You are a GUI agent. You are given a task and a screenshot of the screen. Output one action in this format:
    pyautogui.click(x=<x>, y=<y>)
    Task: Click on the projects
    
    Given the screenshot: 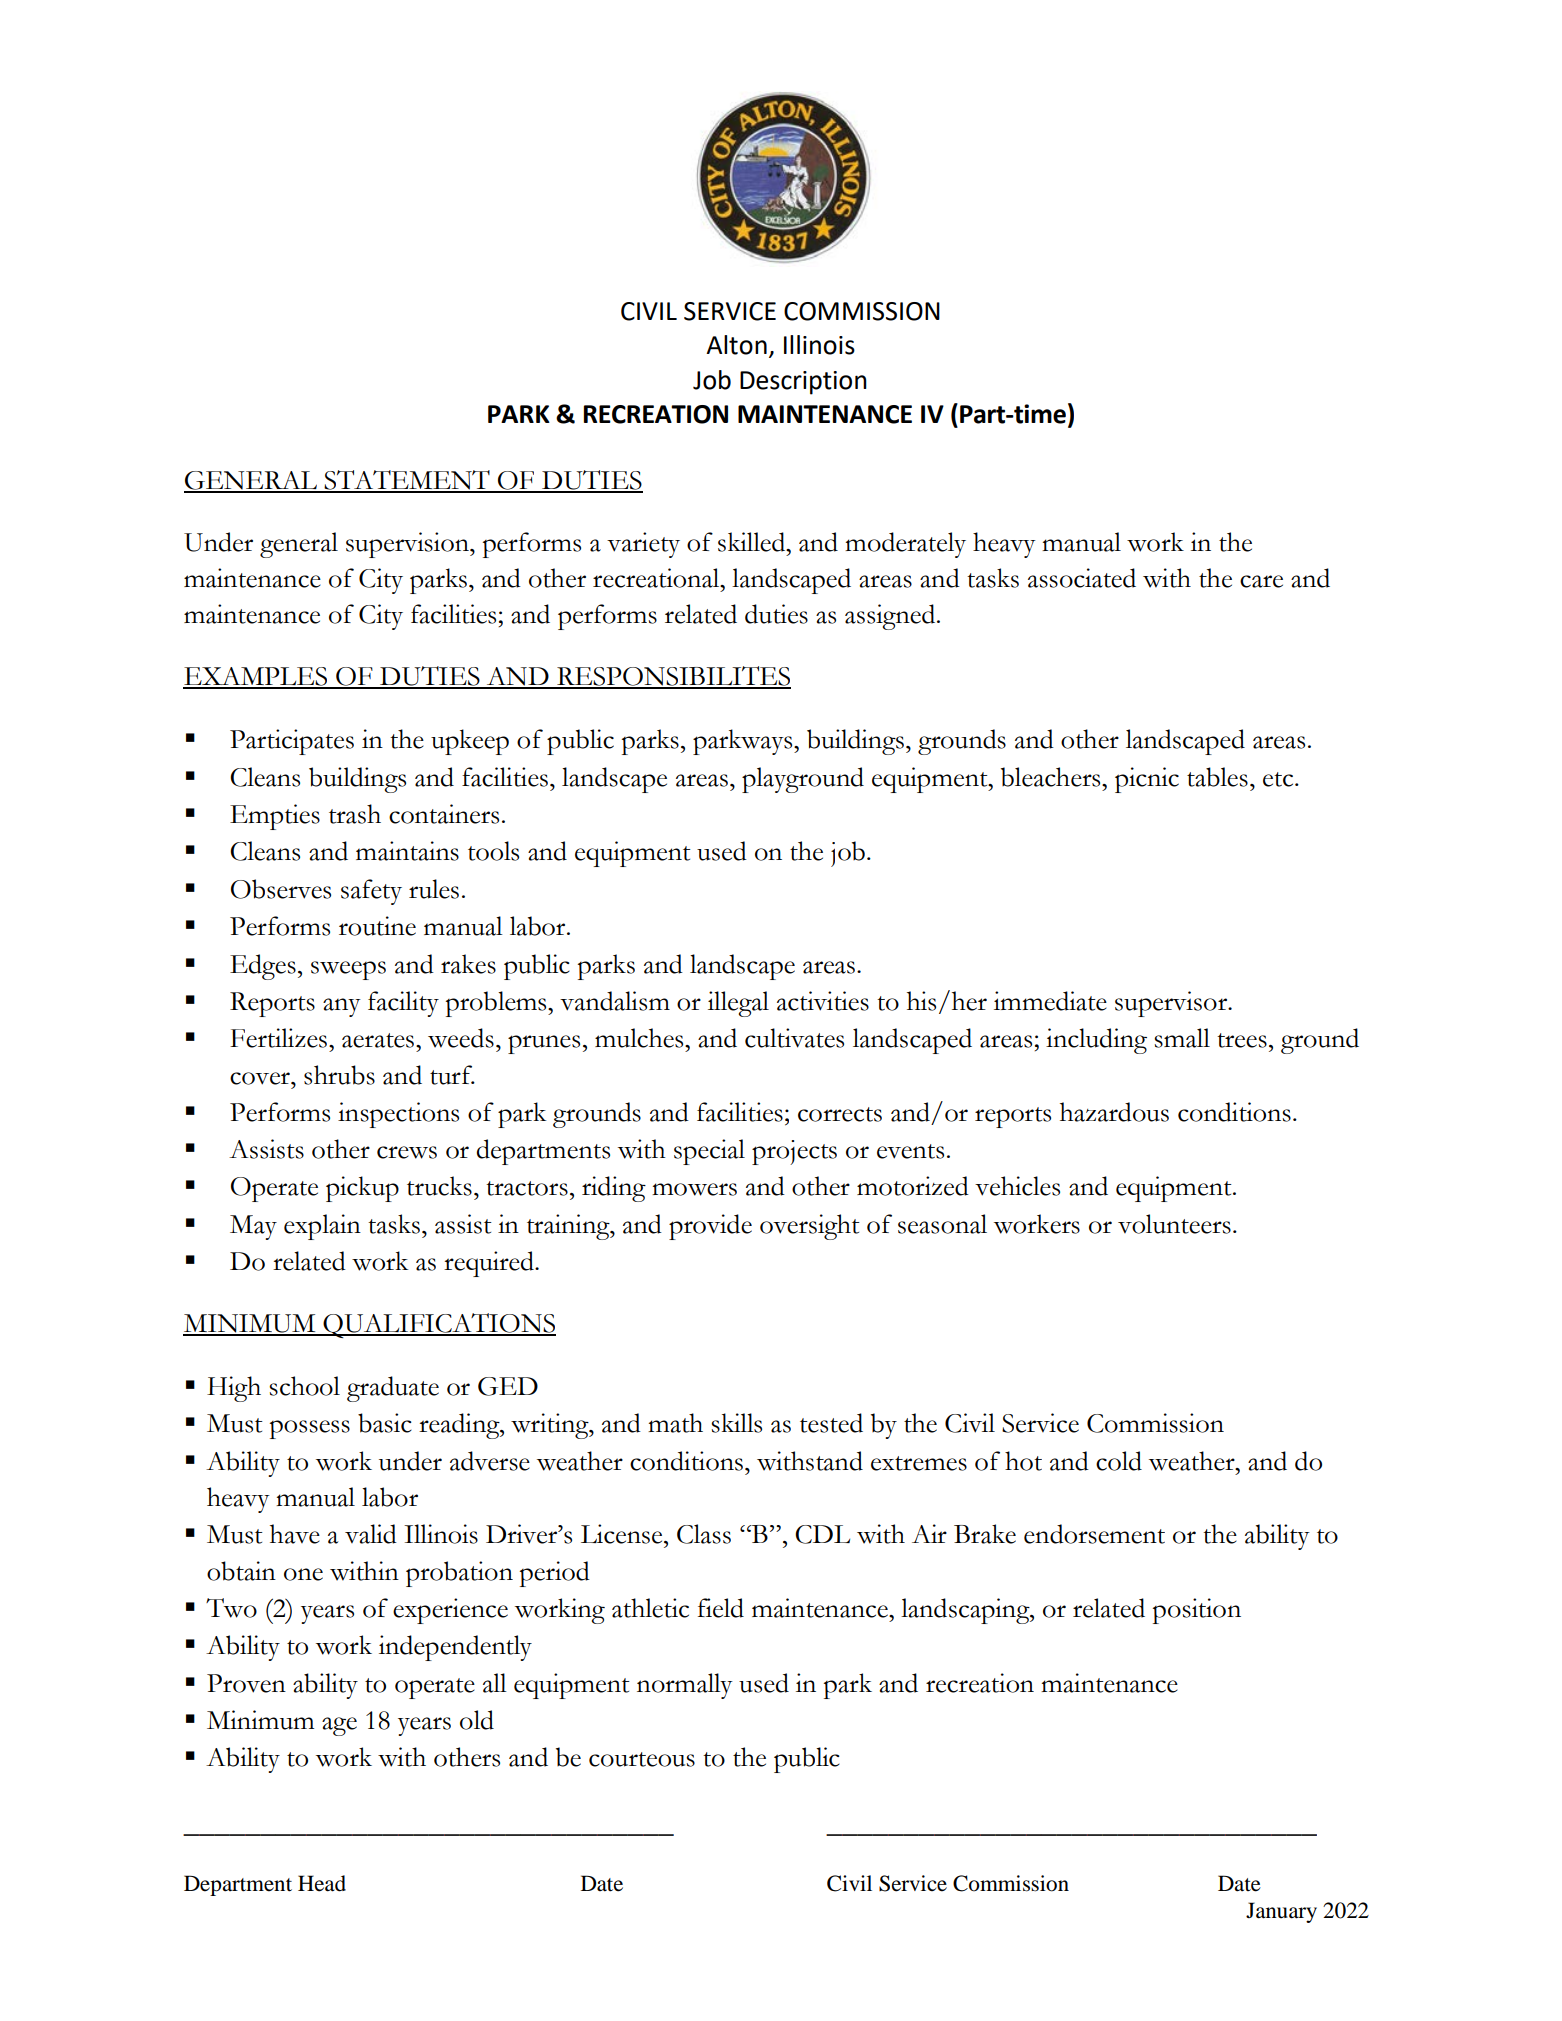 What is the action you would take?
    pyautogui.click(x=794, y=1152)
